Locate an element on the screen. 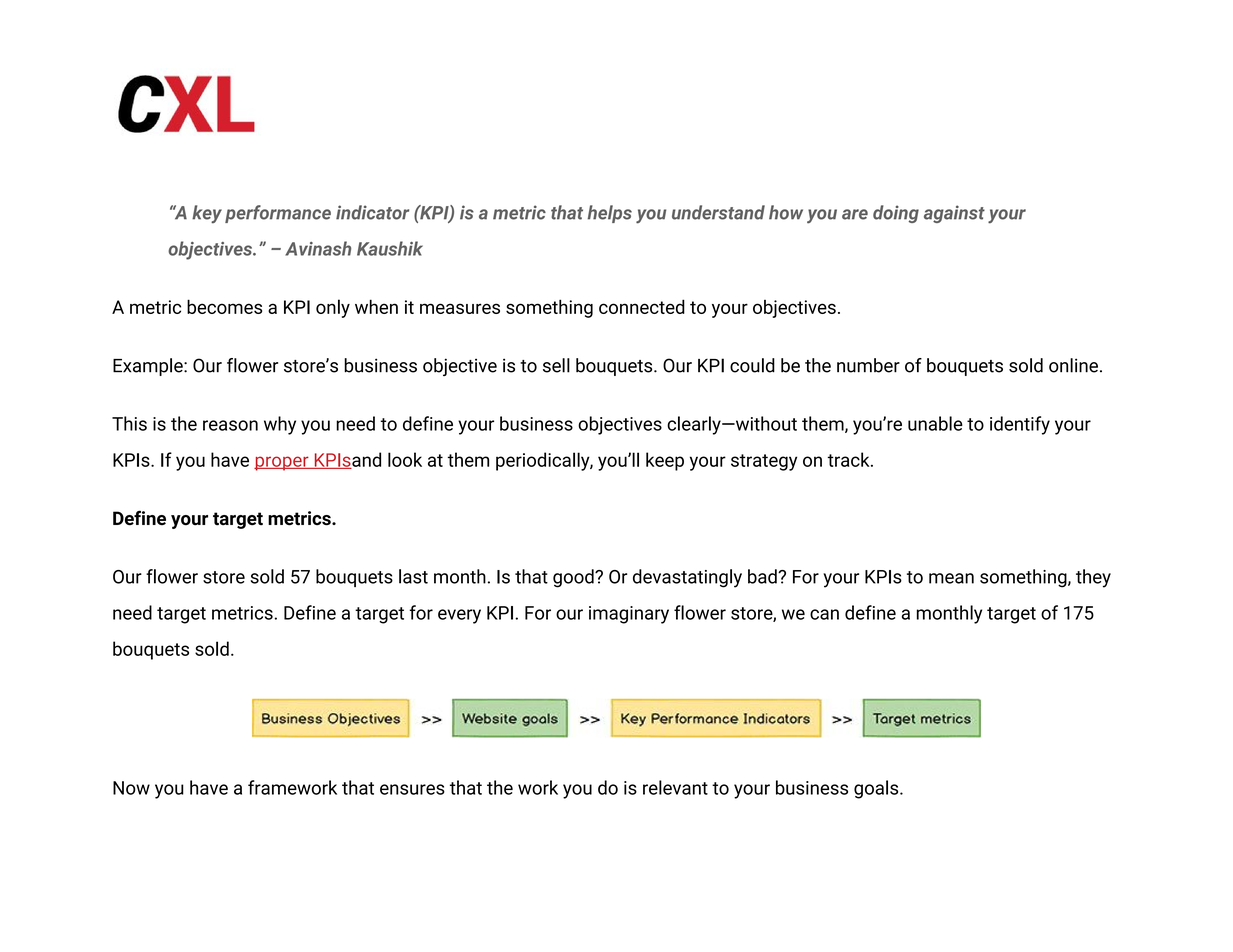 Image resolution: width=1233 pixels, height=952 pixels. track is located at coordinates (850, 459).
